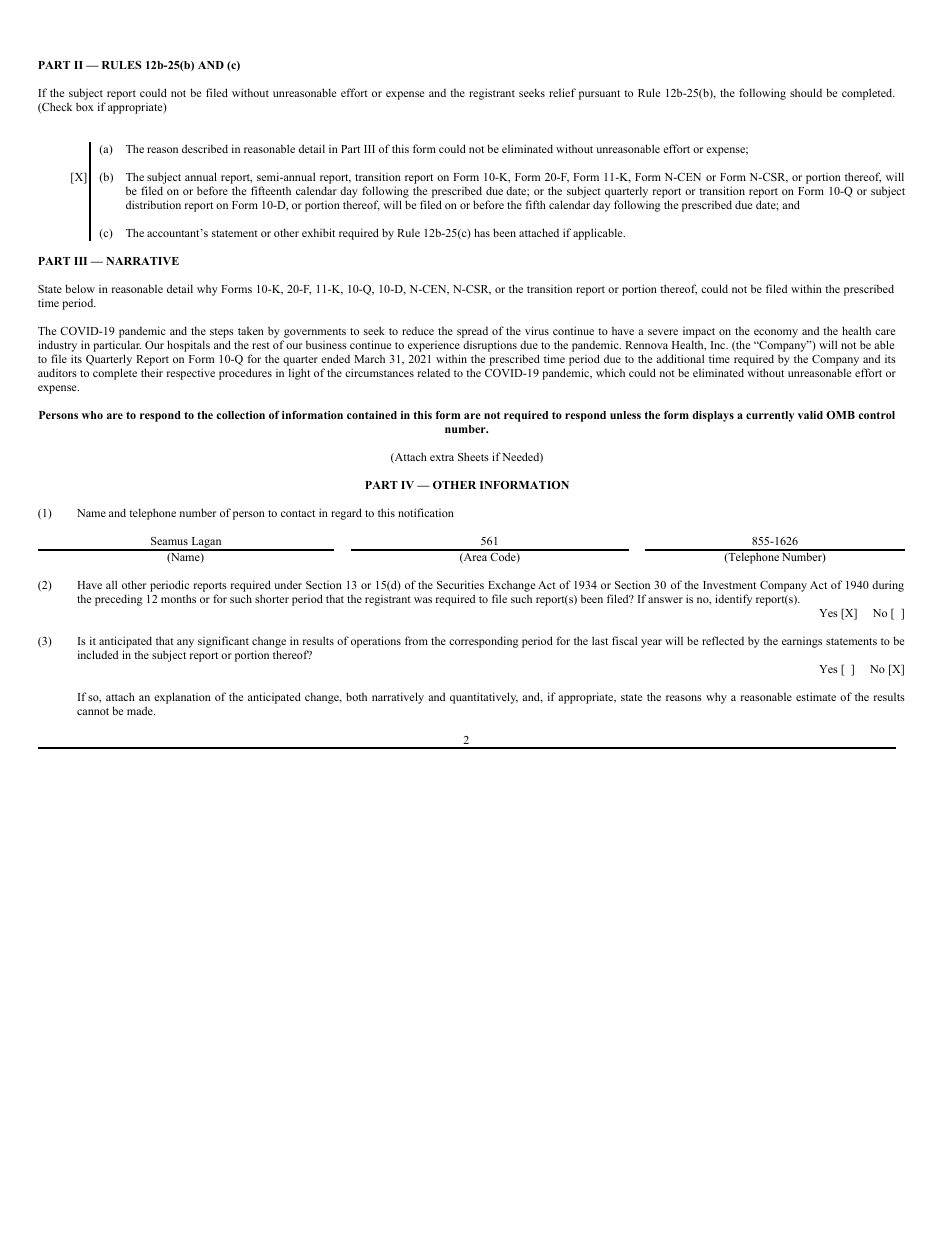 This image has height=1233, width=952. Describe the element at coordinates (729, 585) in the image. I see `Investment` at that location.
